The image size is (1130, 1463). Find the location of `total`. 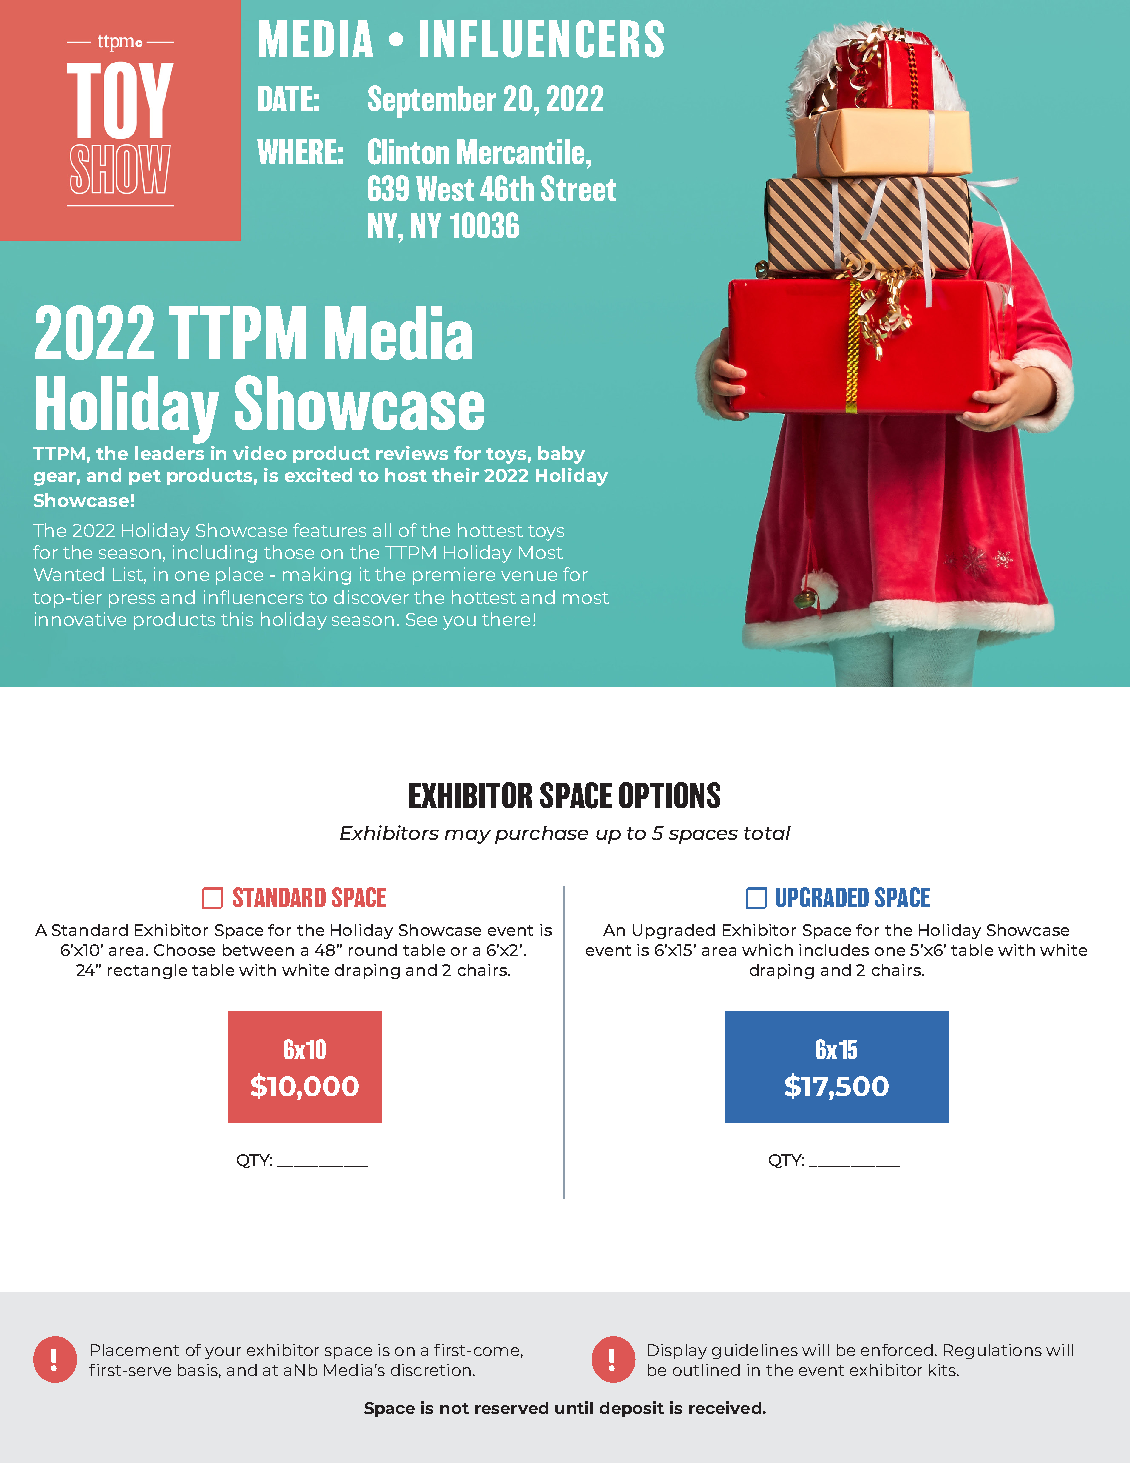

total is located at coordinates (767, 833).
